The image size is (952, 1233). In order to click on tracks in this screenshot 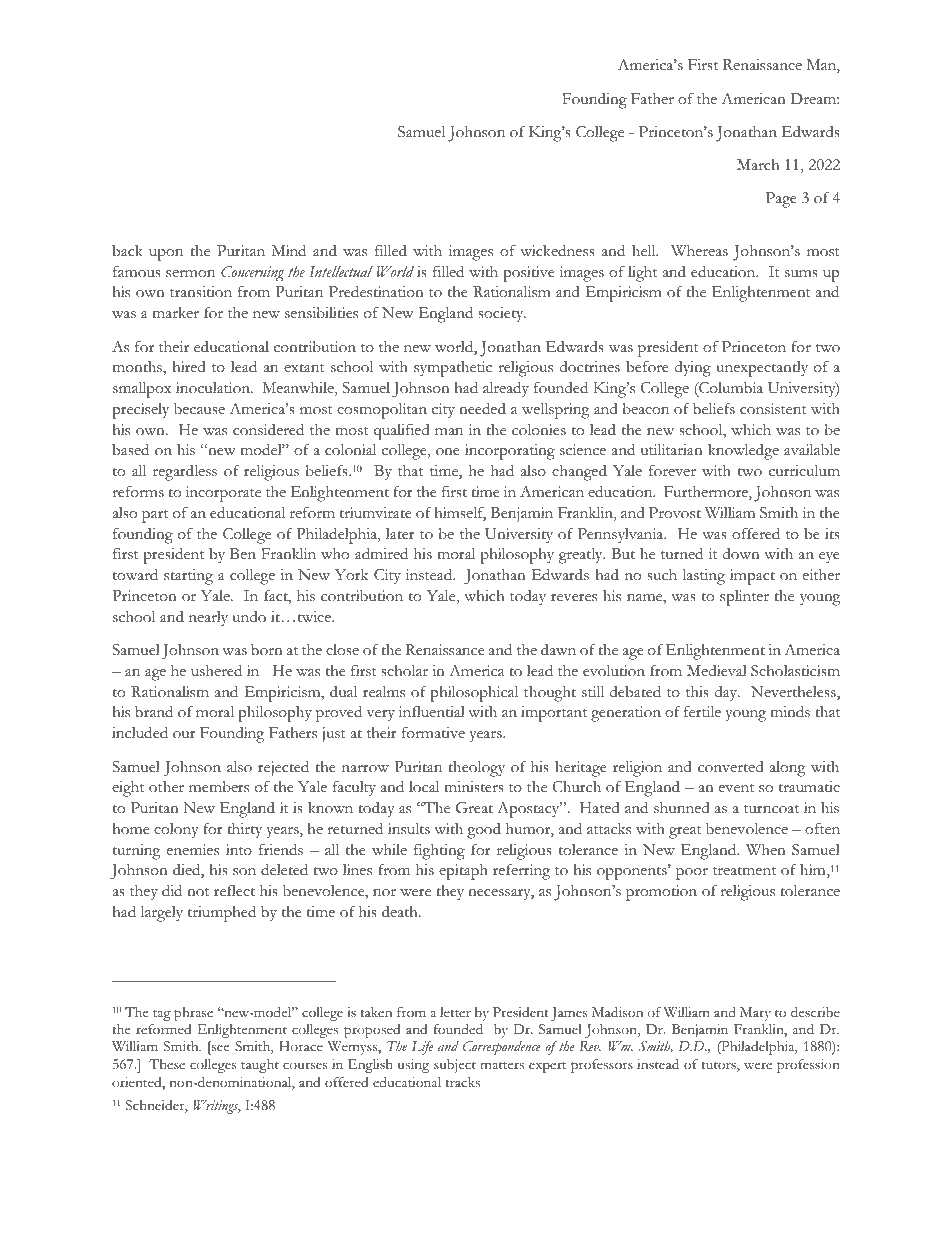, I will do `click(462, 1082)`.
